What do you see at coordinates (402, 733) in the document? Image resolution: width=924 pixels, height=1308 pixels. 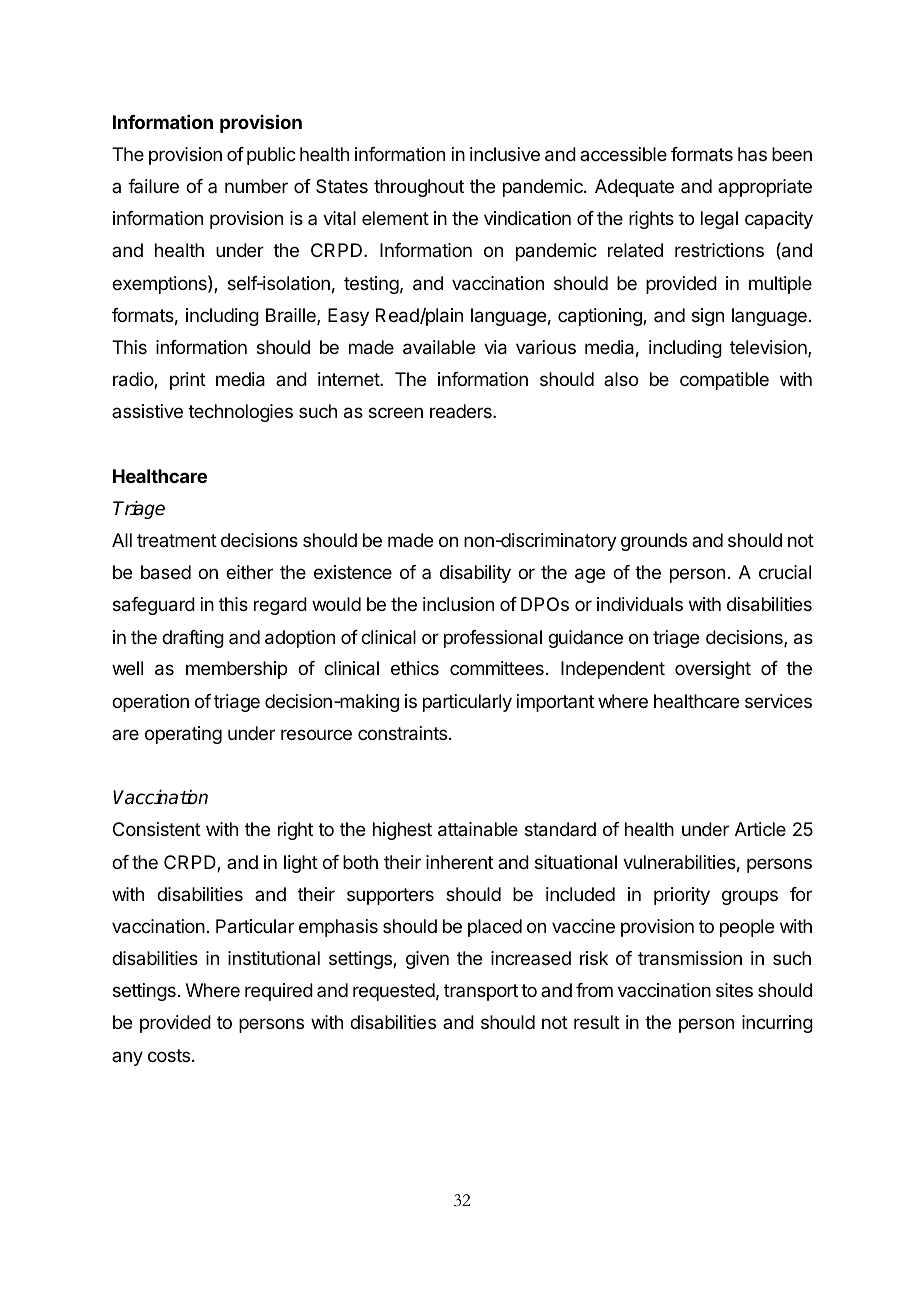 I see `constraints` at bounding box center [402, 733].
